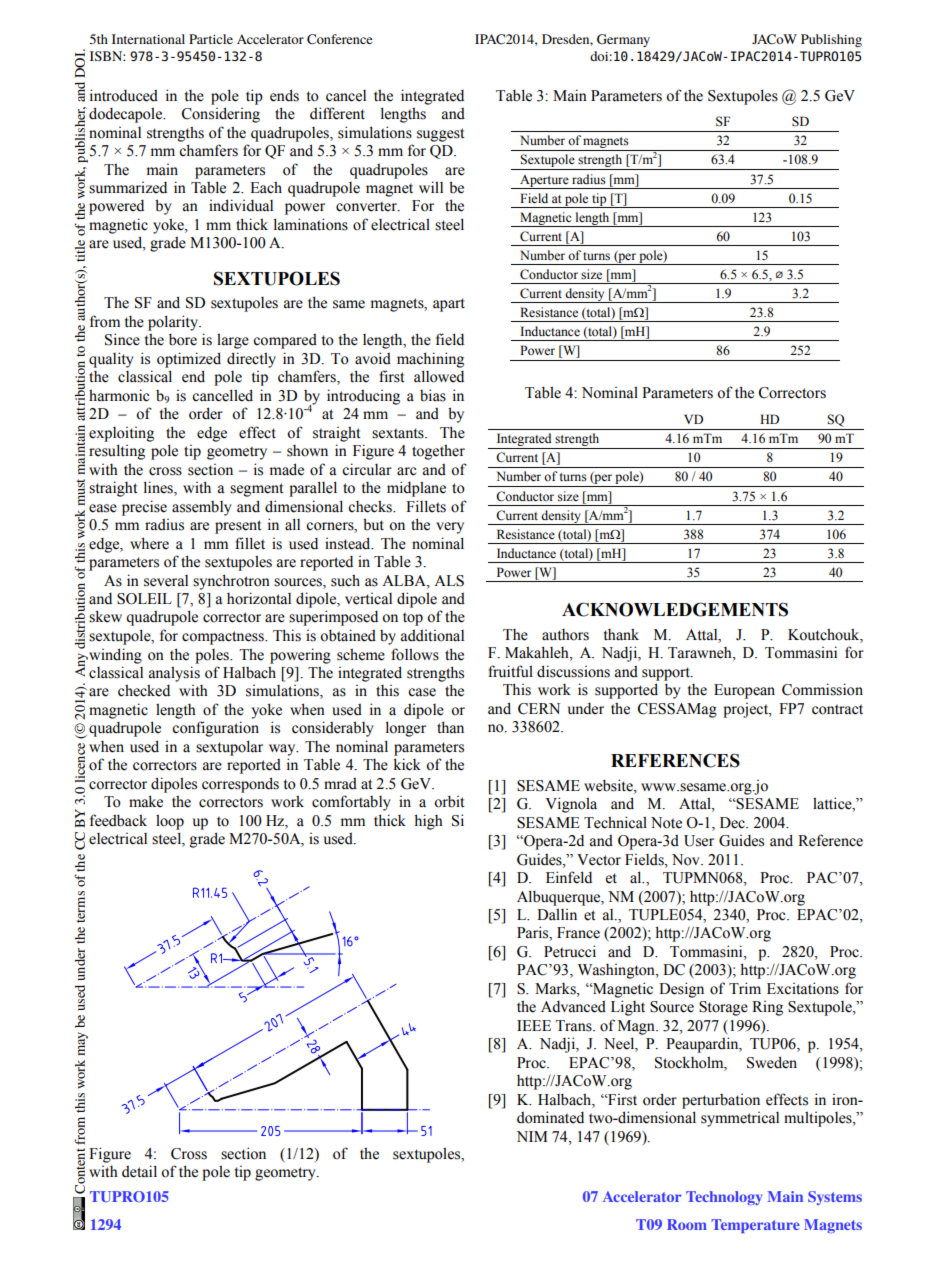  Describe the element at coordinates (440, 135) in the page. I see `suggest` at that location.
